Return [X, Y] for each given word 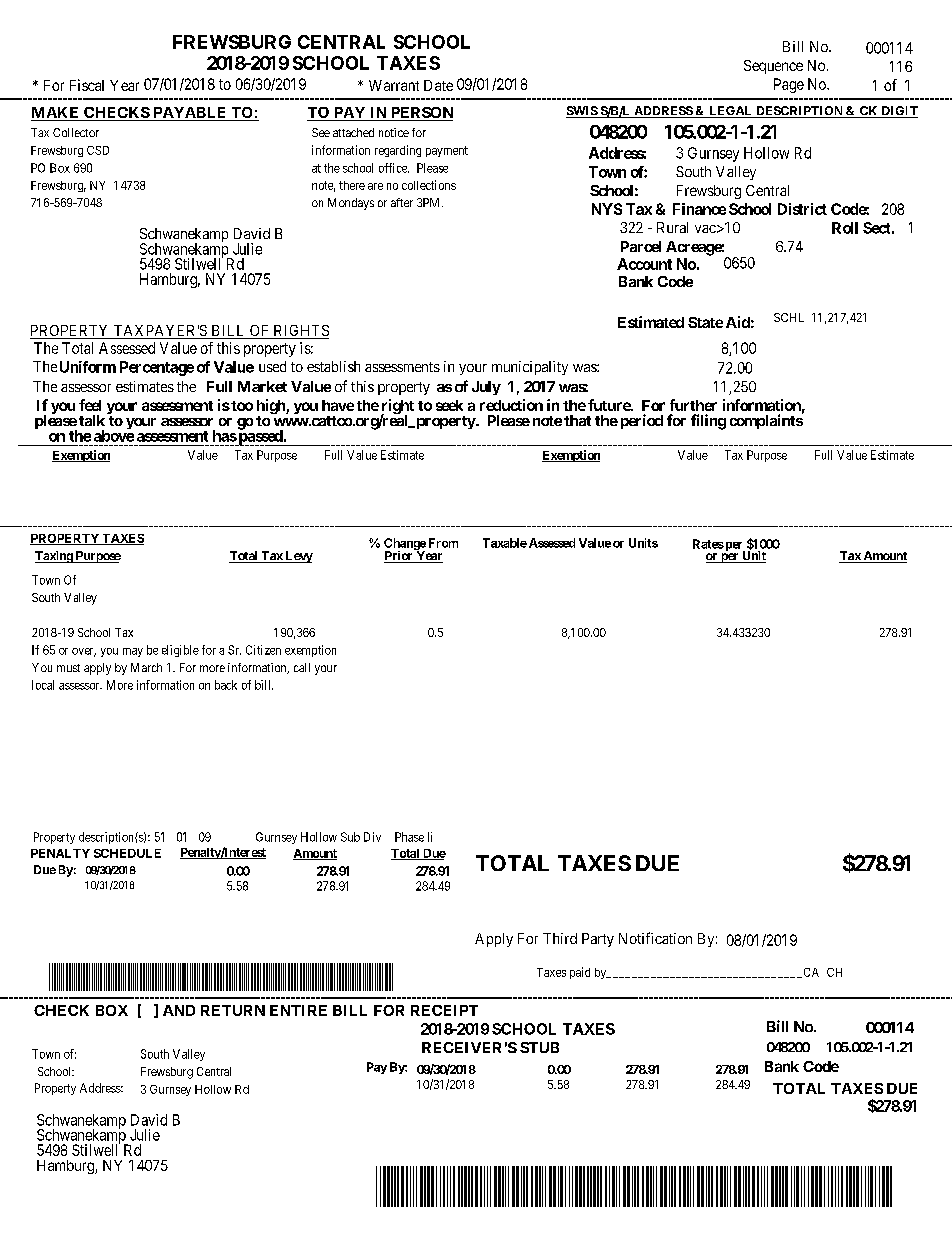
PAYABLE [189, 112]
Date [438, 85]
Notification [655, 938]
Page [789, 85]
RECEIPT [444, 1010]
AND [179, 1010]
